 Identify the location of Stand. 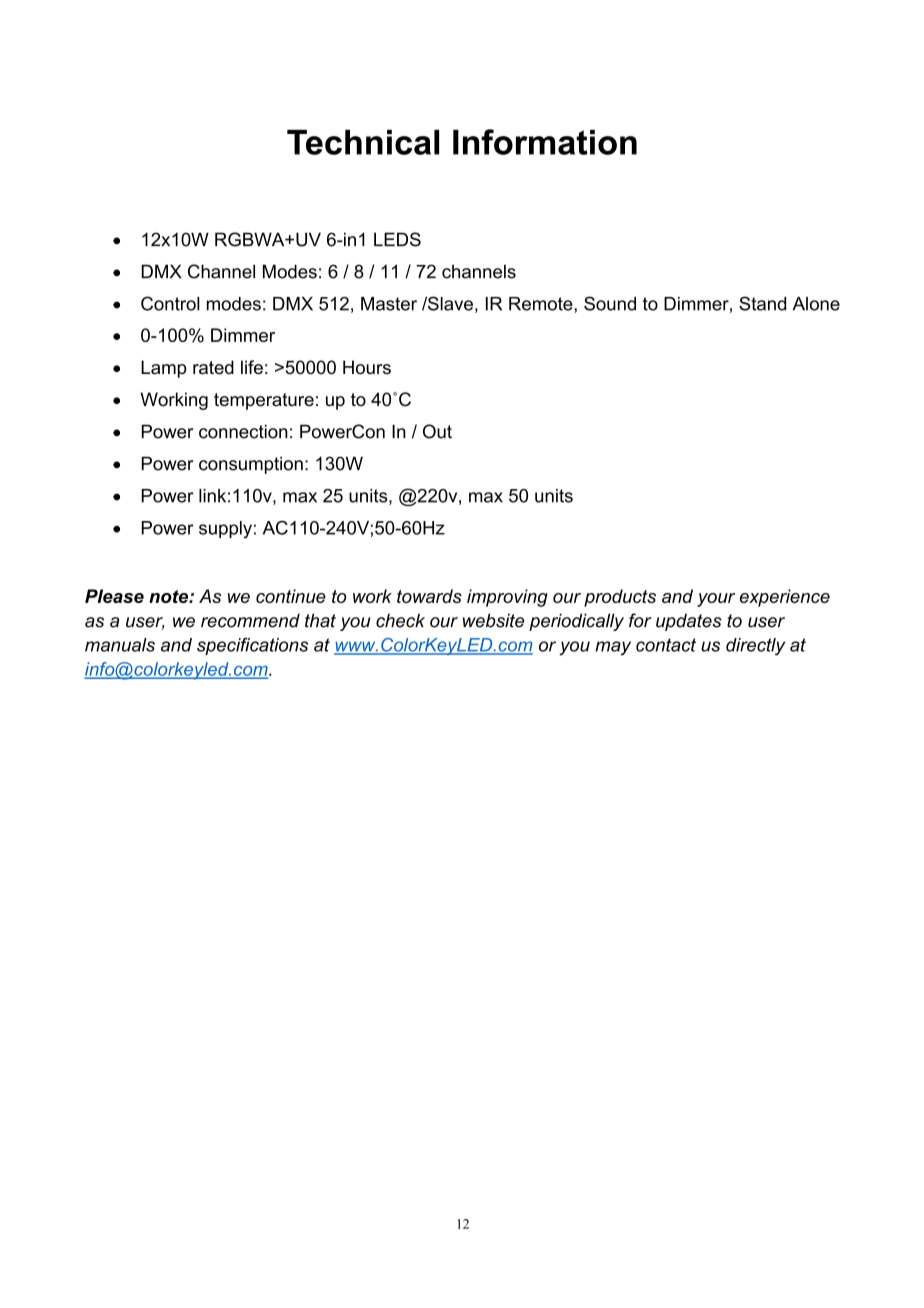
(762, 303).
